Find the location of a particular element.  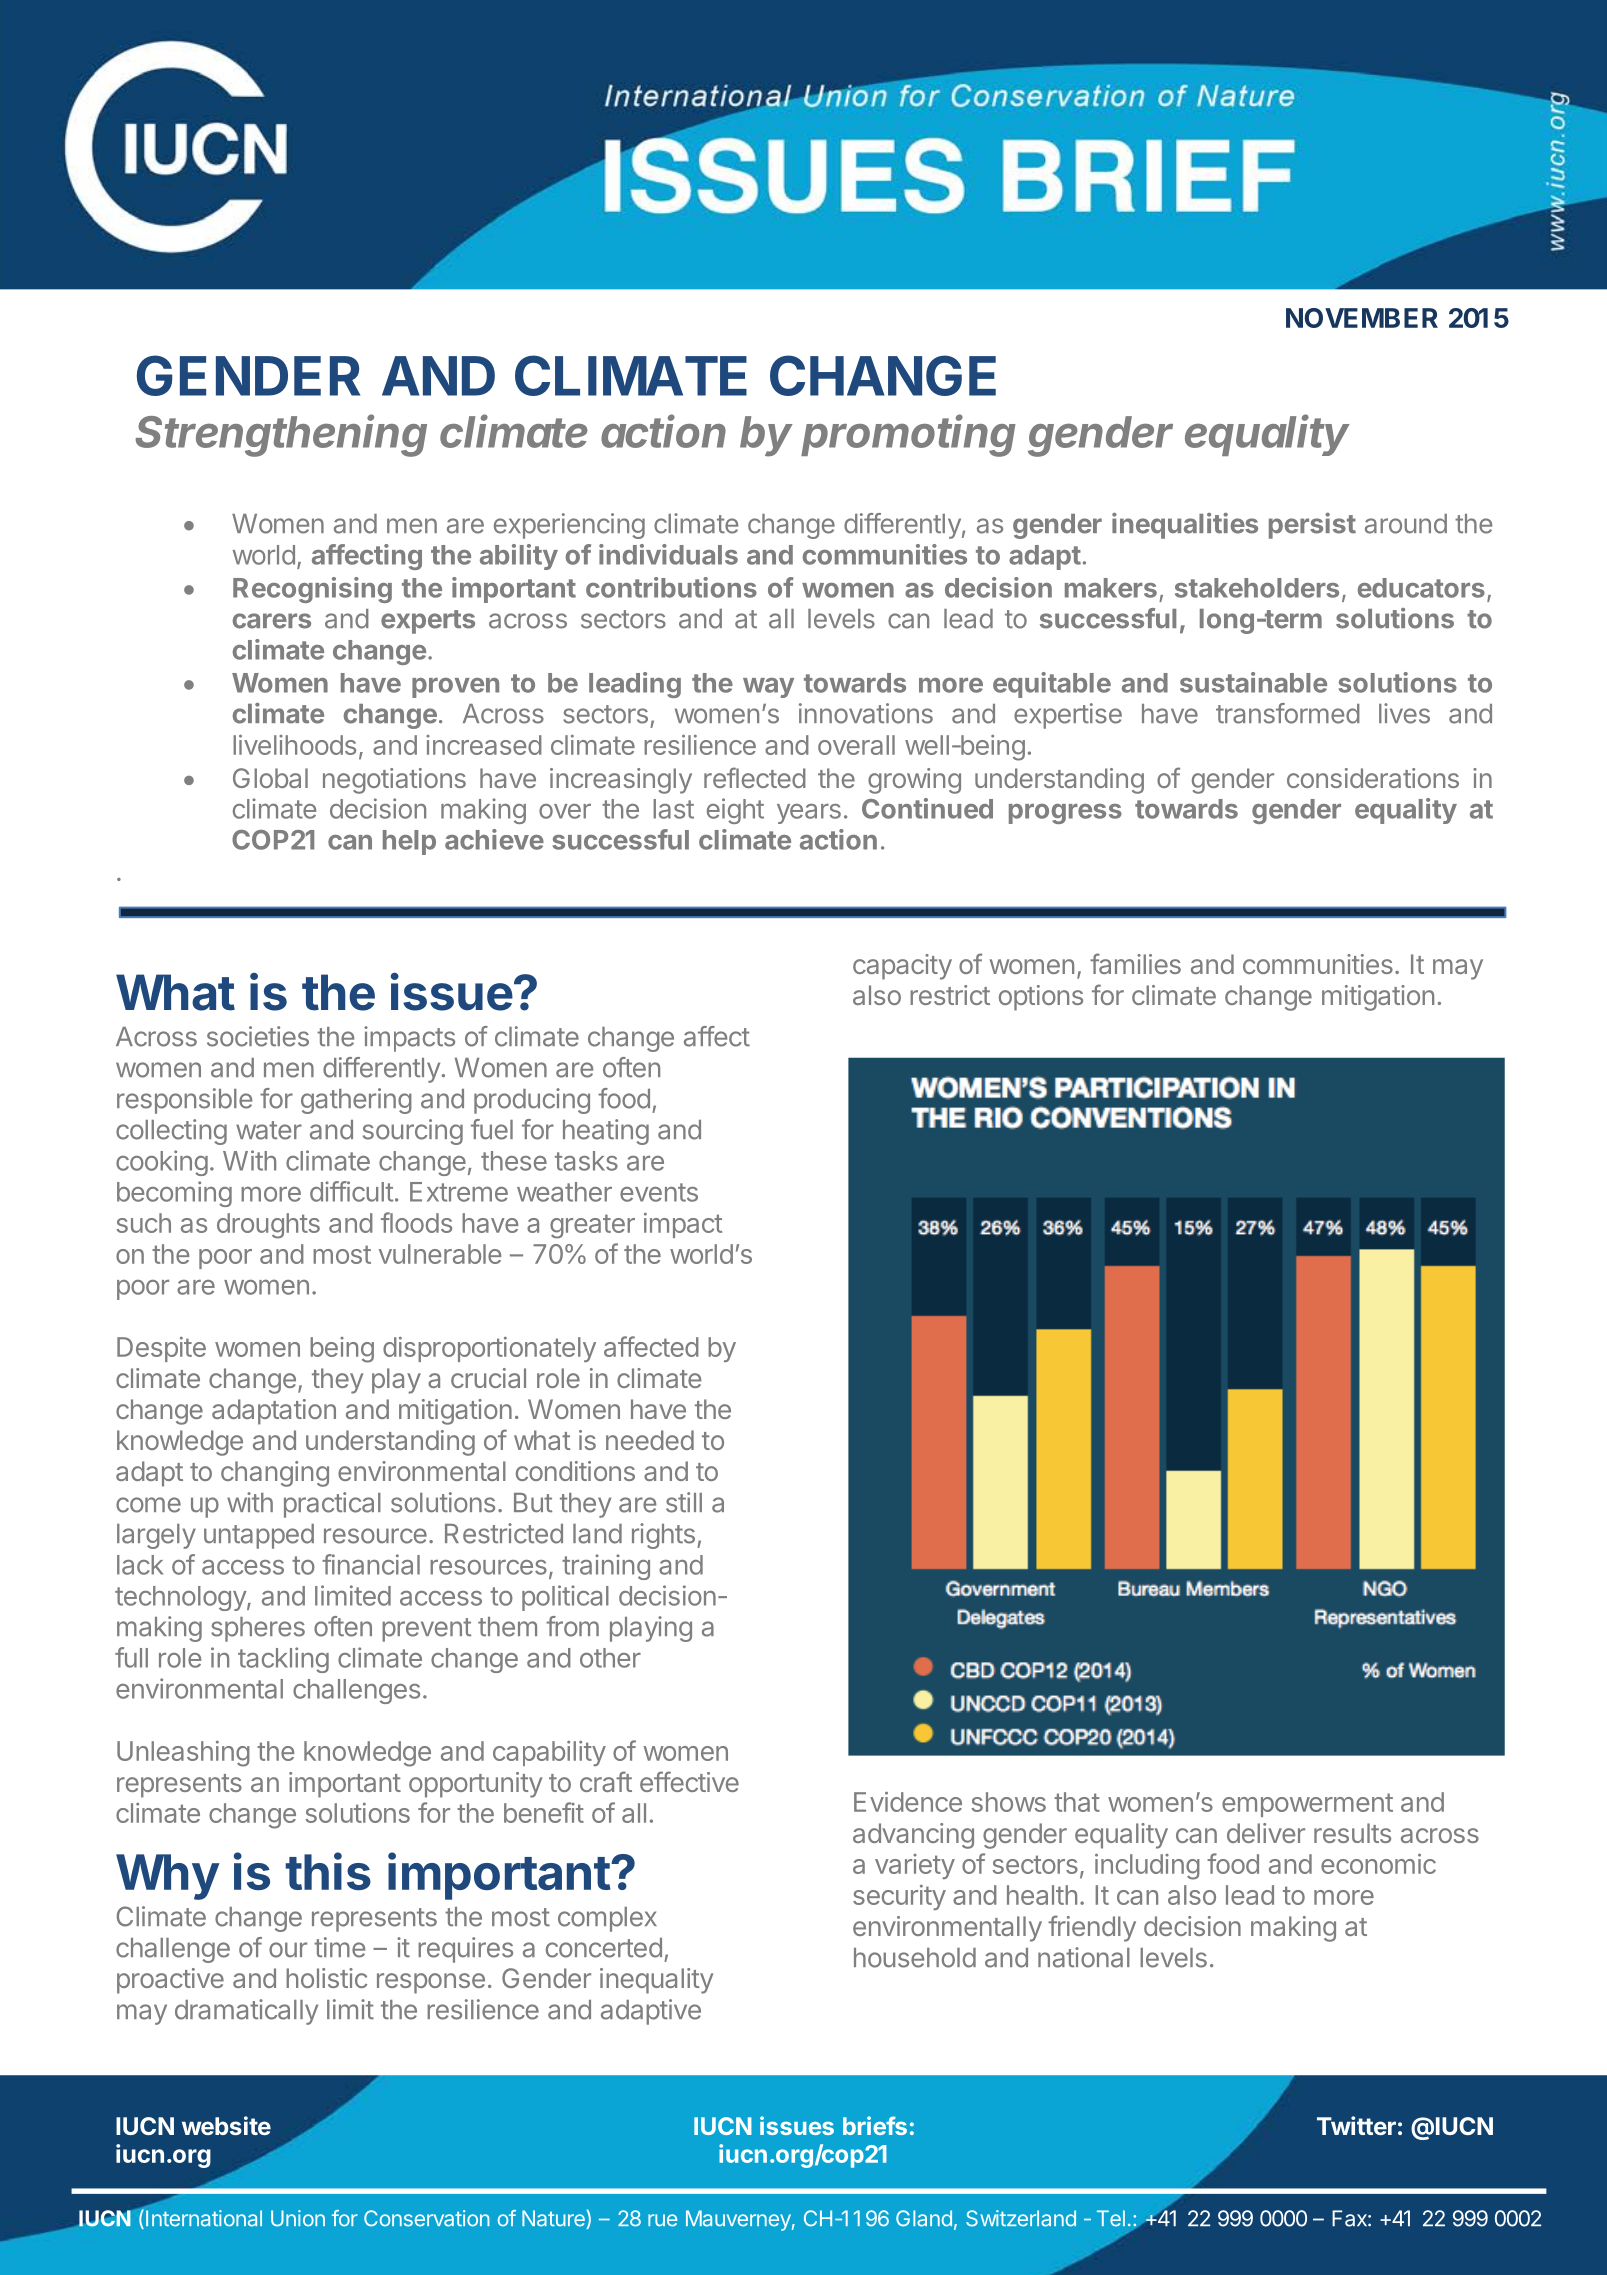

briefs is located at coordinates (875, 2125).
